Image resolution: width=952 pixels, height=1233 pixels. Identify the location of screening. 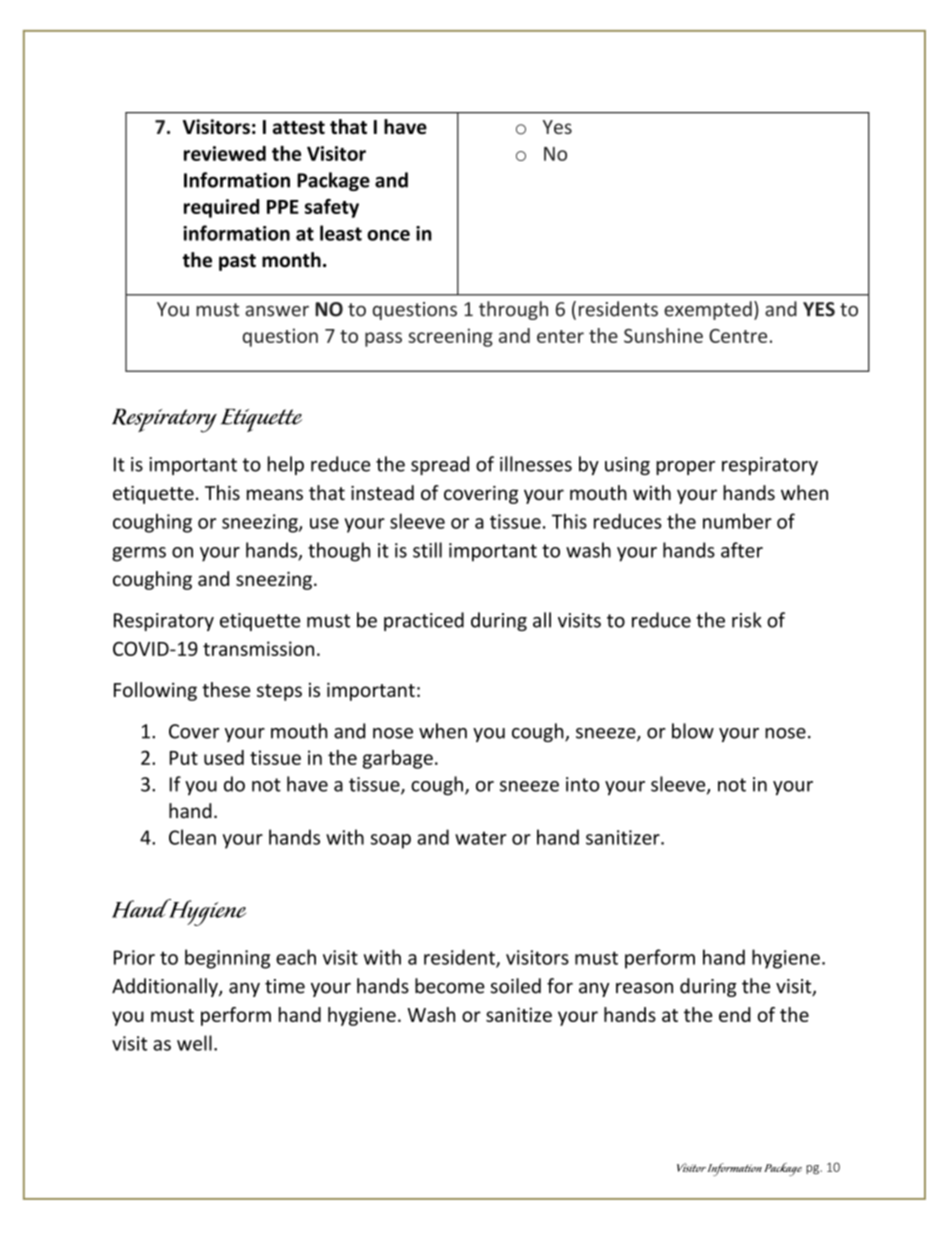
(450, 337).
